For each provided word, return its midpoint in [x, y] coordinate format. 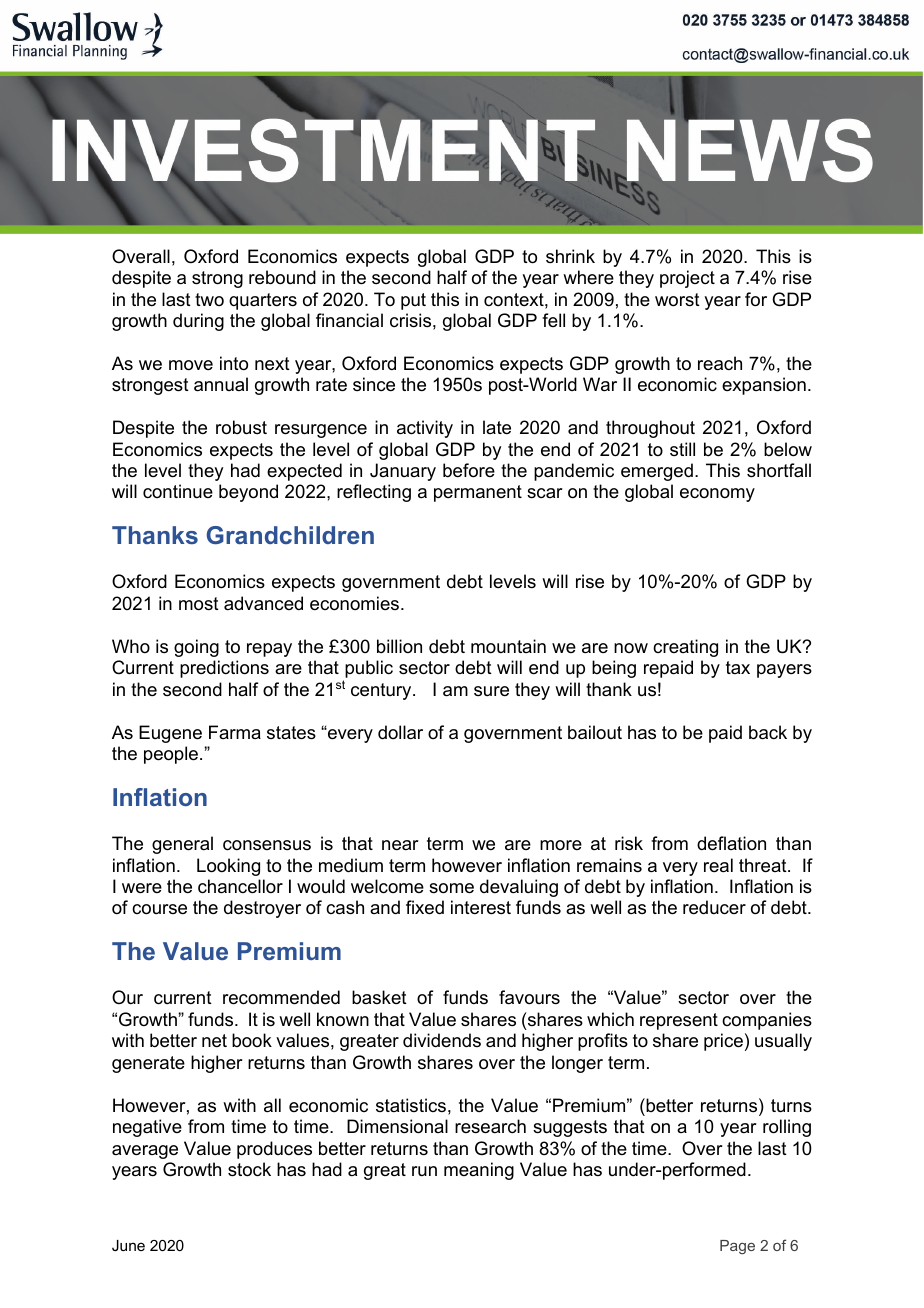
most [199, 604]
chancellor [240, 886]
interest [481, 907]
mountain [508, 646]
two [209, 299]
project [687, 279]
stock [249, 1169]
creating [685, 648]
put [413, 301]
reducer [714, 907]
